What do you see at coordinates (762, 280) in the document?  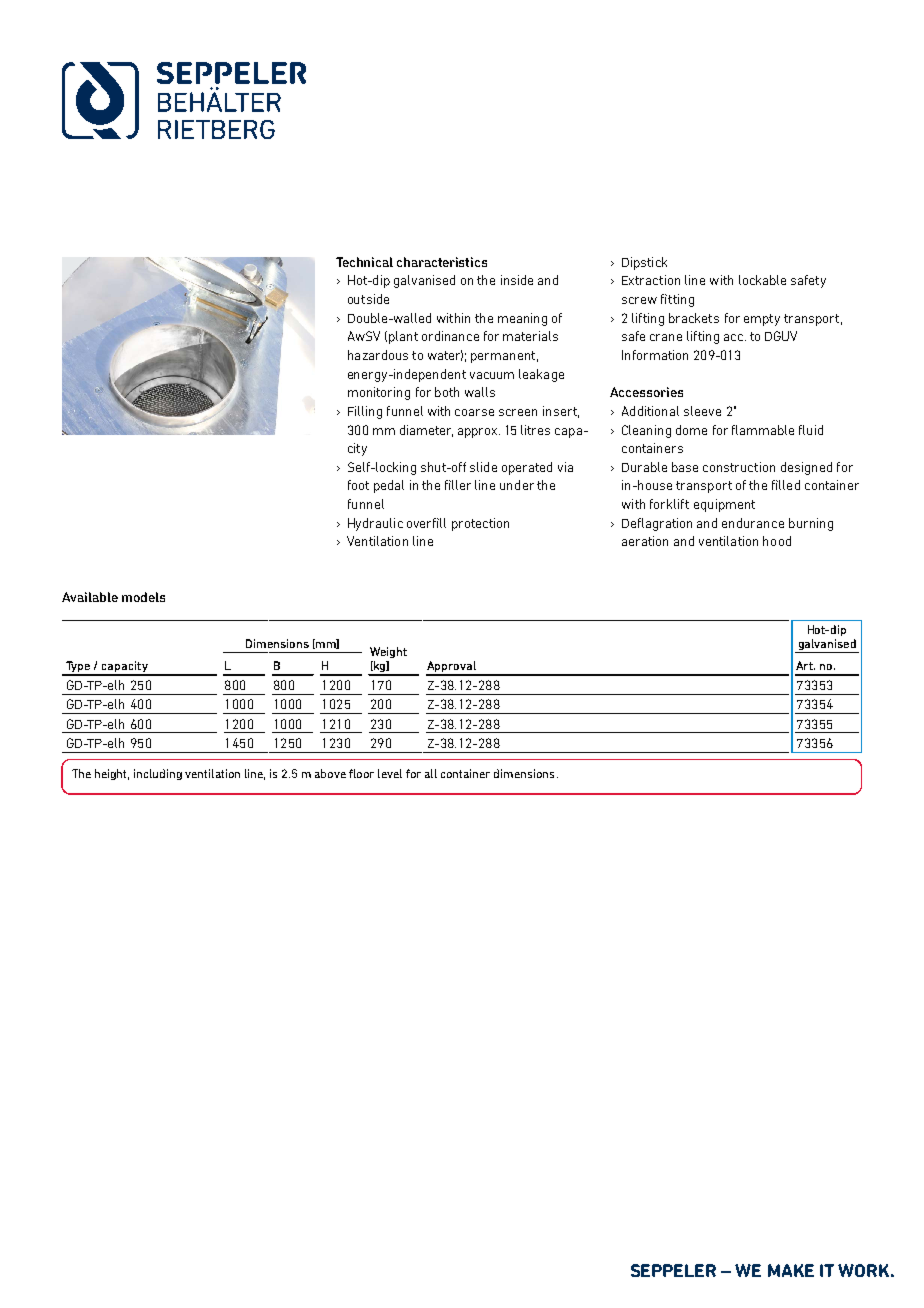 I see `lockable` at bounding box center [762, 280].
